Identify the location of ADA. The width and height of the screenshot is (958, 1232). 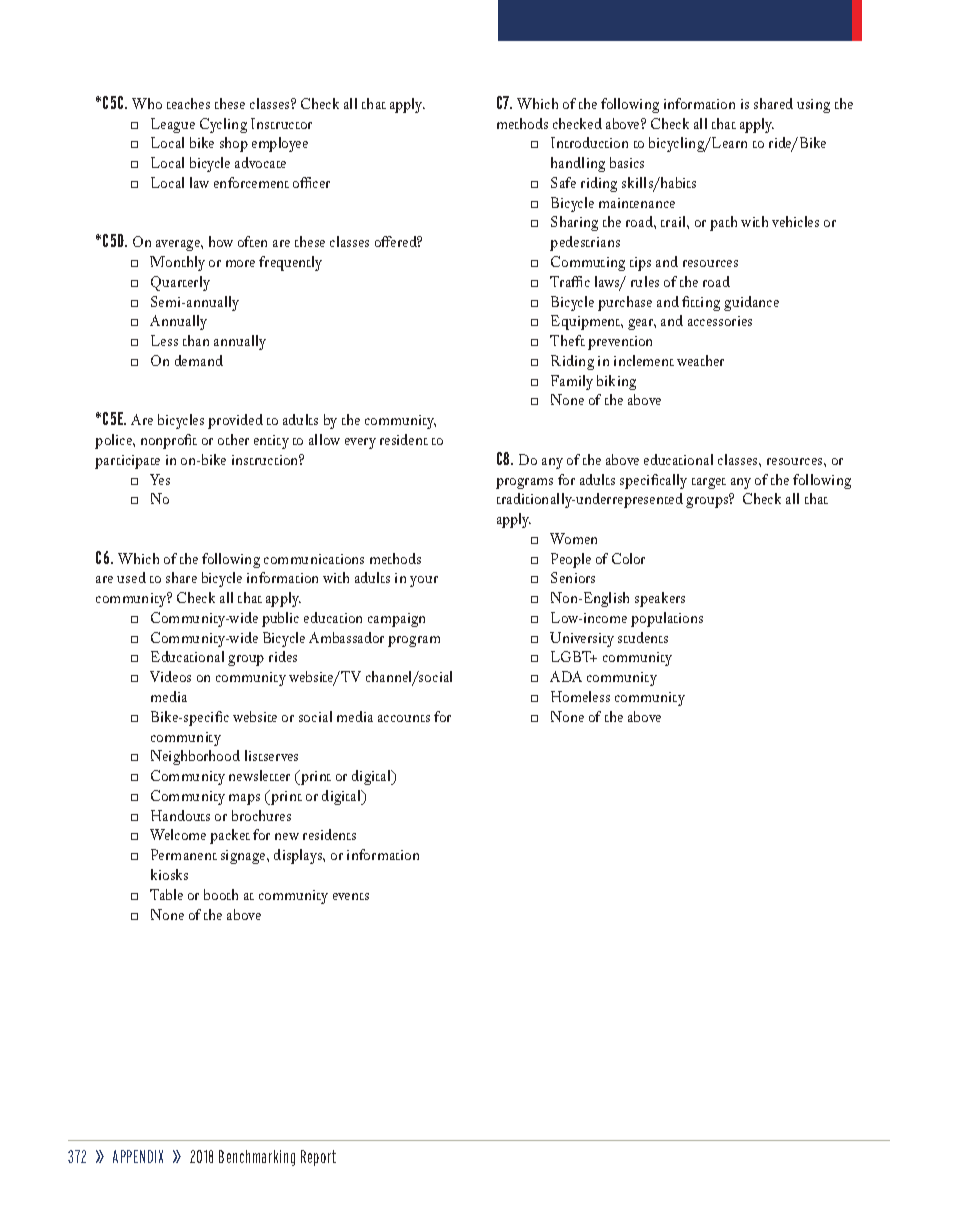
(566, 676).
